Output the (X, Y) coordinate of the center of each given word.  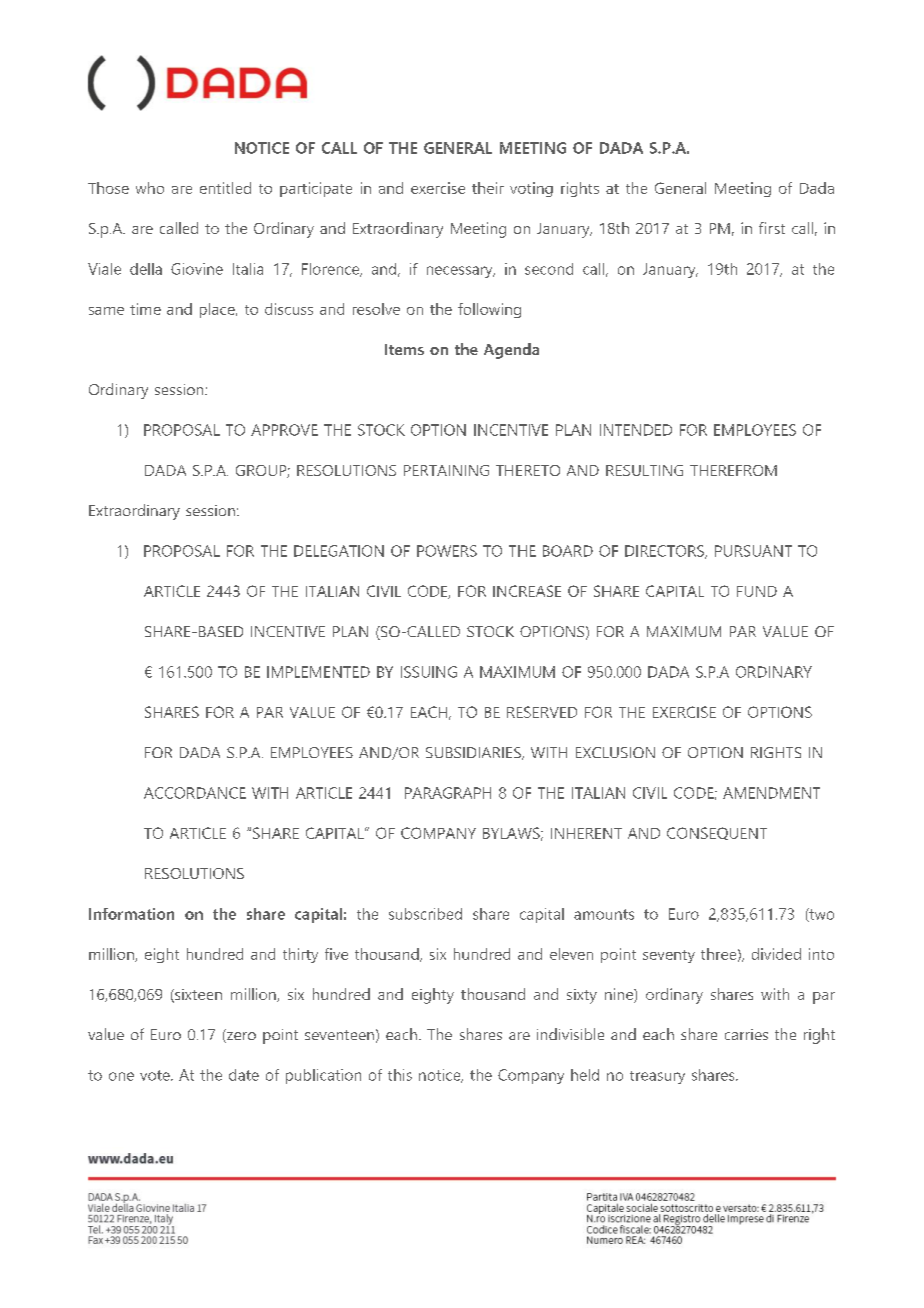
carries (746, 1034)
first (772, 228)
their (488, 188)
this (400, 1075)
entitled (225, 188)
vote (156, 1075)
